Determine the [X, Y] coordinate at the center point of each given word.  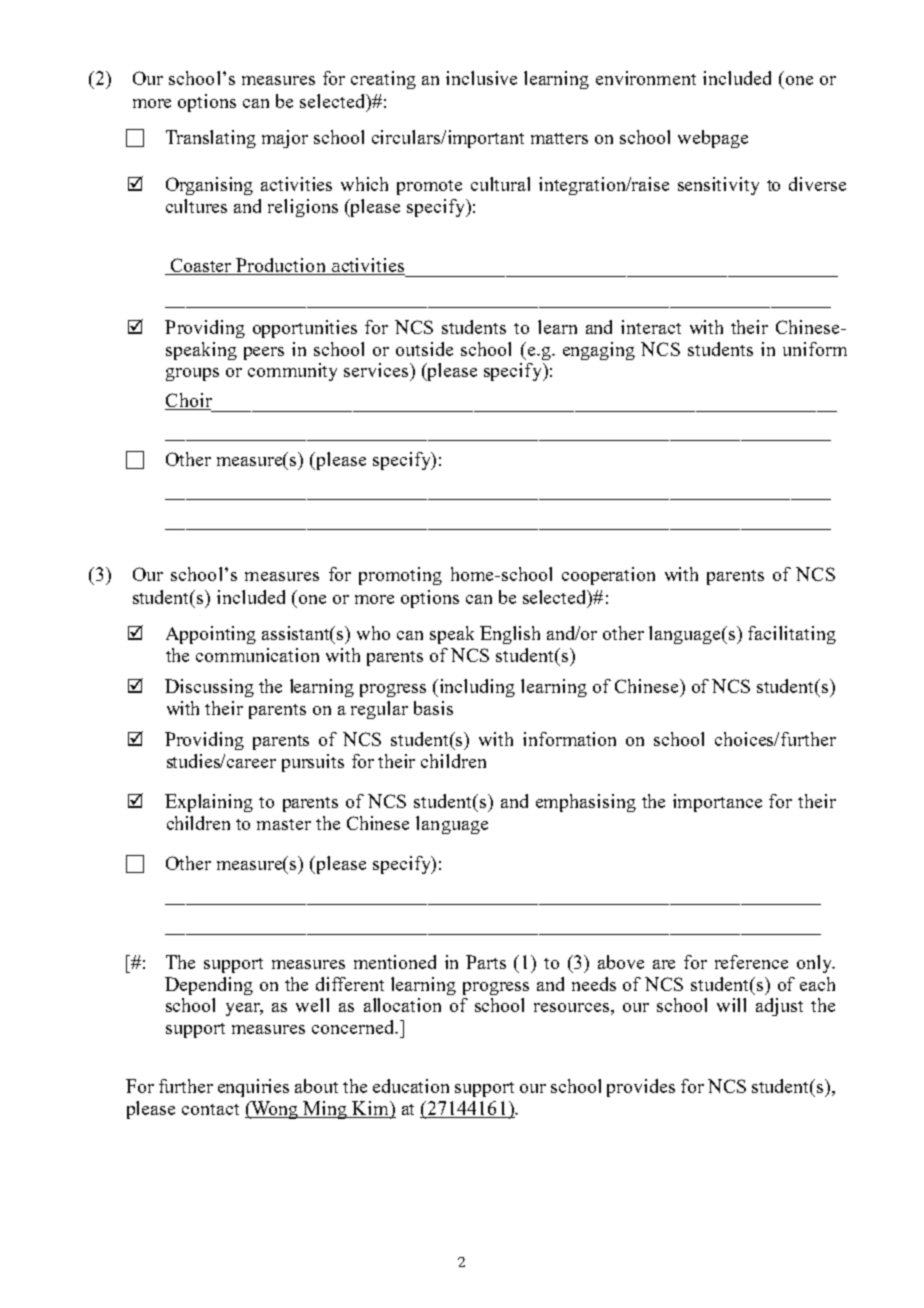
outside [424, 349]
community [292, 372]
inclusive [481, 78]
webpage [713, 139]
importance [717, 803]
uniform [815, 349]
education [411, 1086]
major [285, 139]
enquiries [253, 1088]
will [731, 1005]
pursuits [313, 763]
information [569, 739]
